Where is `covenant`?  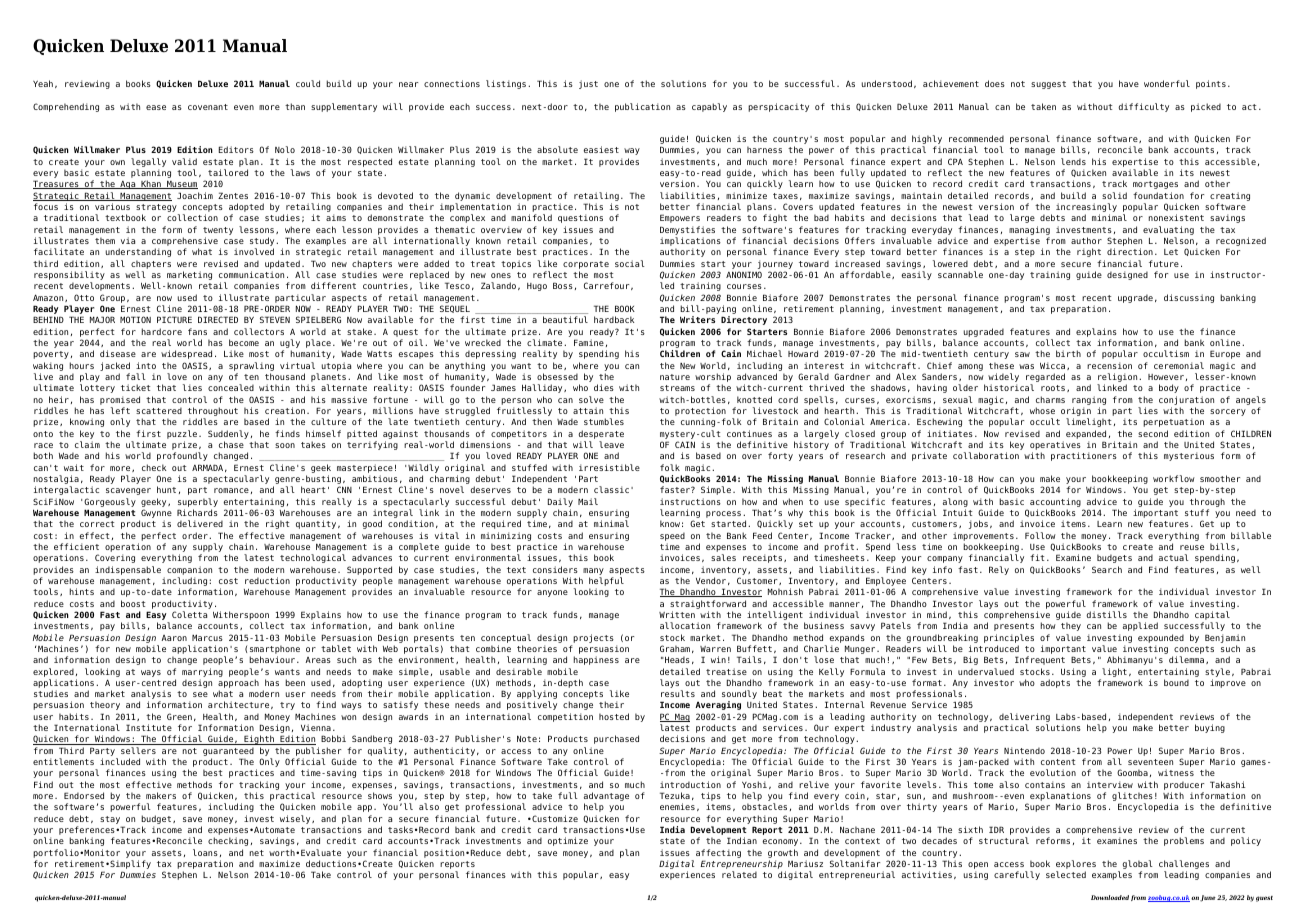
covenant is located at coordinates (208, 107).
